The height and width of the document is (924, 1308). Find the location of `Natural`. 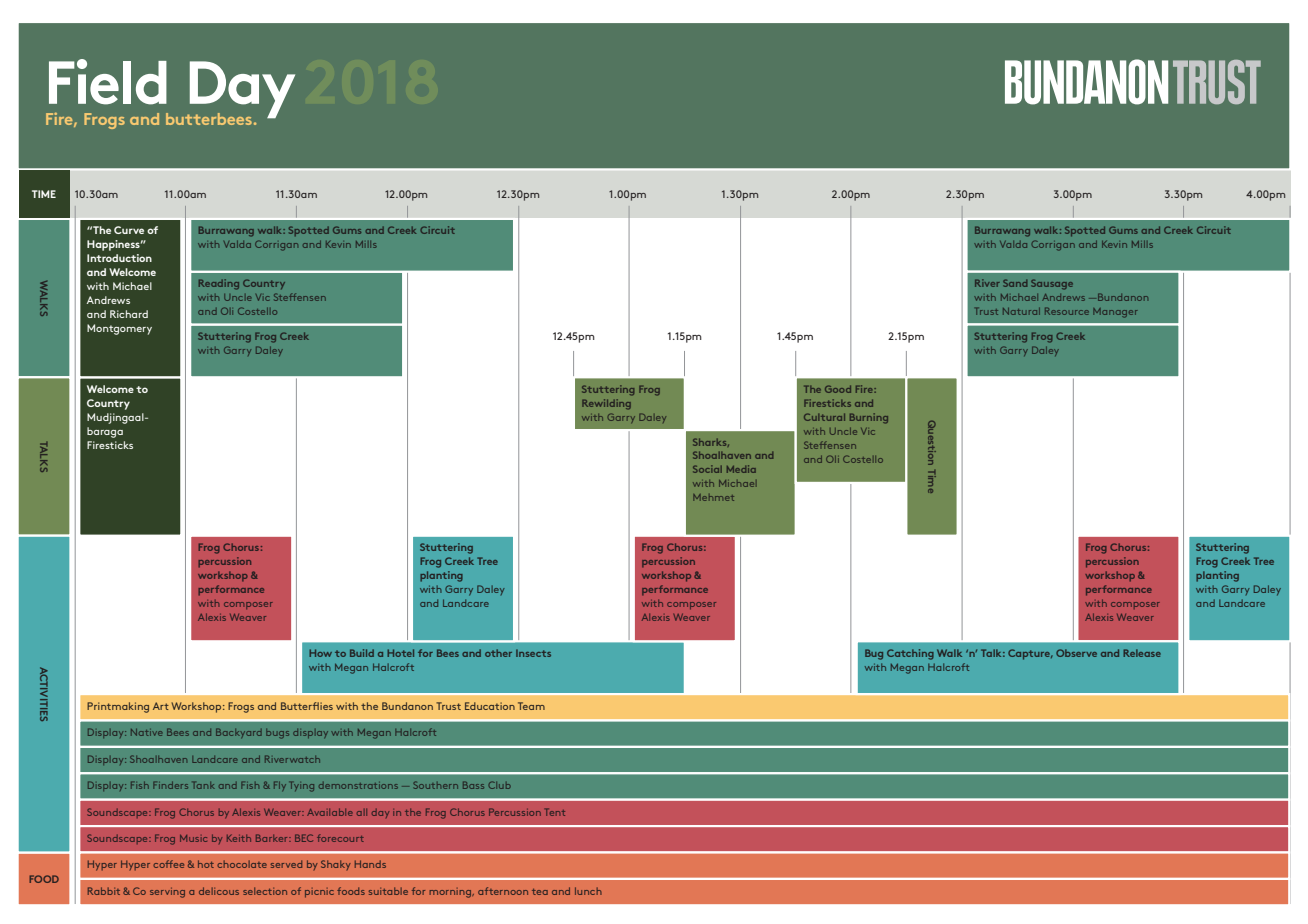

Natural is located at coordinates (1021, 311).
